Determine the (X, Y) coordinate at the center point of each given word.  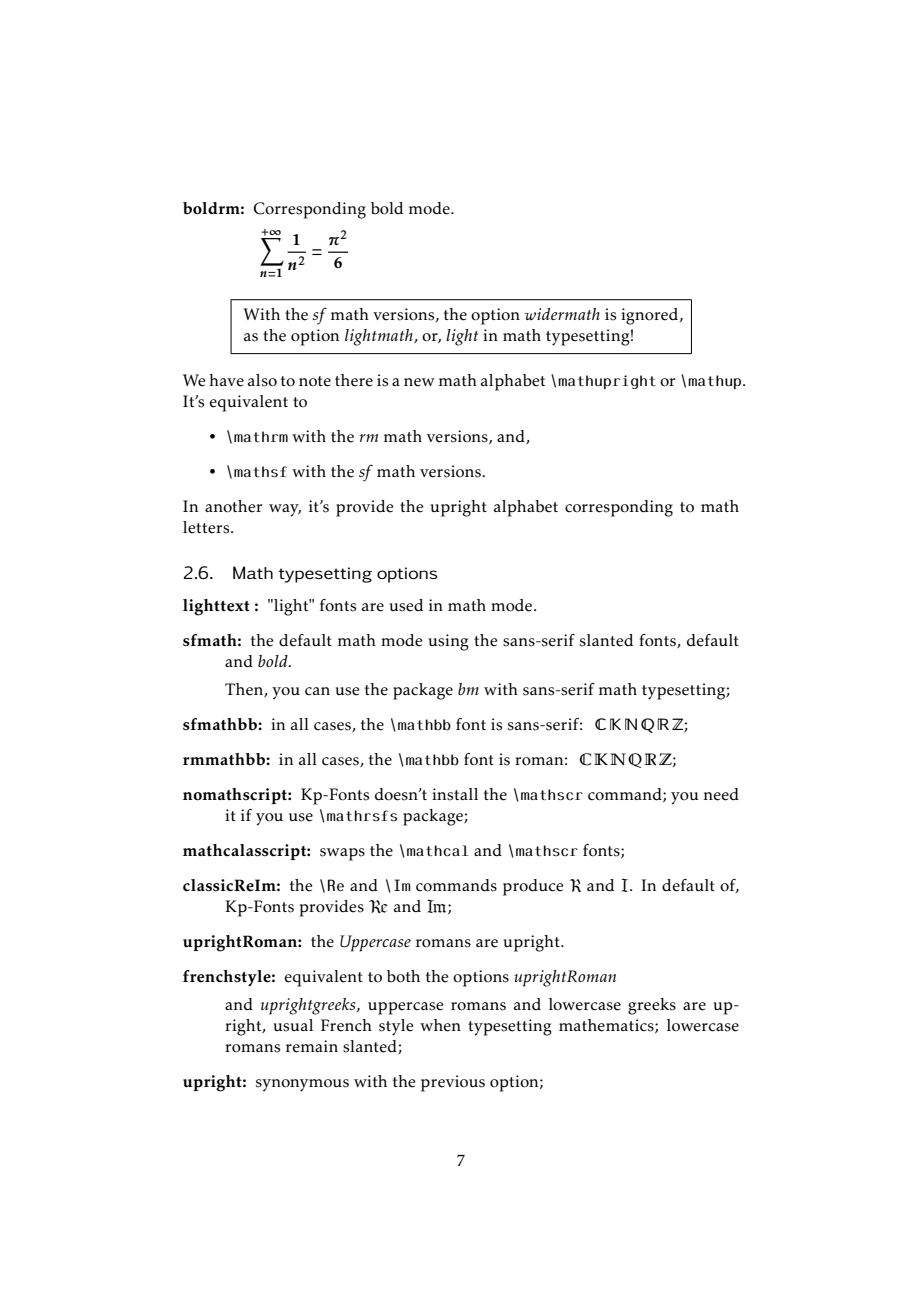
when (440, 1025)
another (233, 506)
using (448, 642)
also (262, 380)
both (403, 976)
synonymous (302, 1085)
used (406, 605)
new (419, 382)
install (455, 794)
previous (453, 1083)
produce (533, 887)
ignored (651, 316)
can (317, 691)
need (721, 794)
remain (312, 1046)
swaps (342, 854)
